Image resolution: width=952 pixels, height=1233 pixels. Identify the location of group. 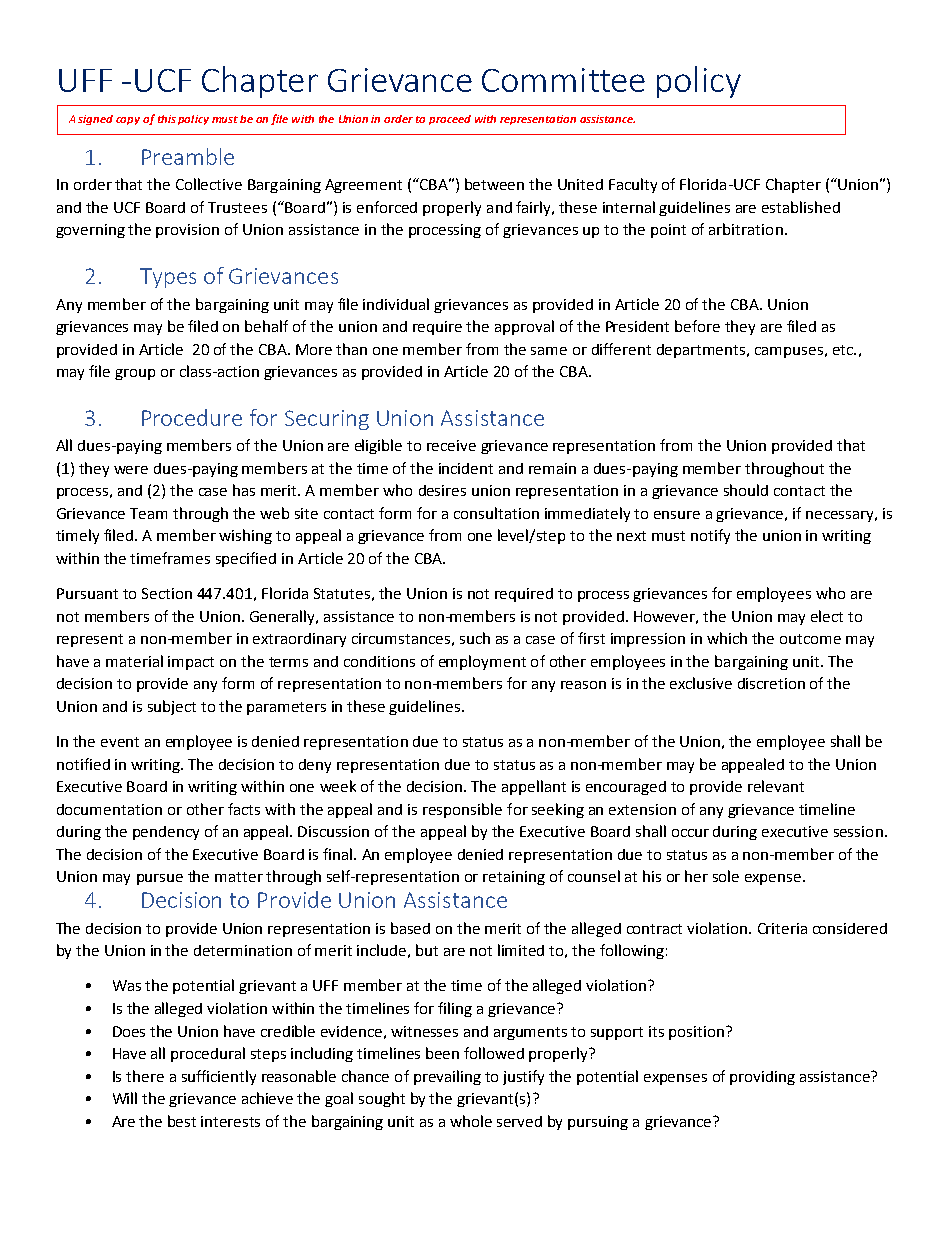
(135, 374).
